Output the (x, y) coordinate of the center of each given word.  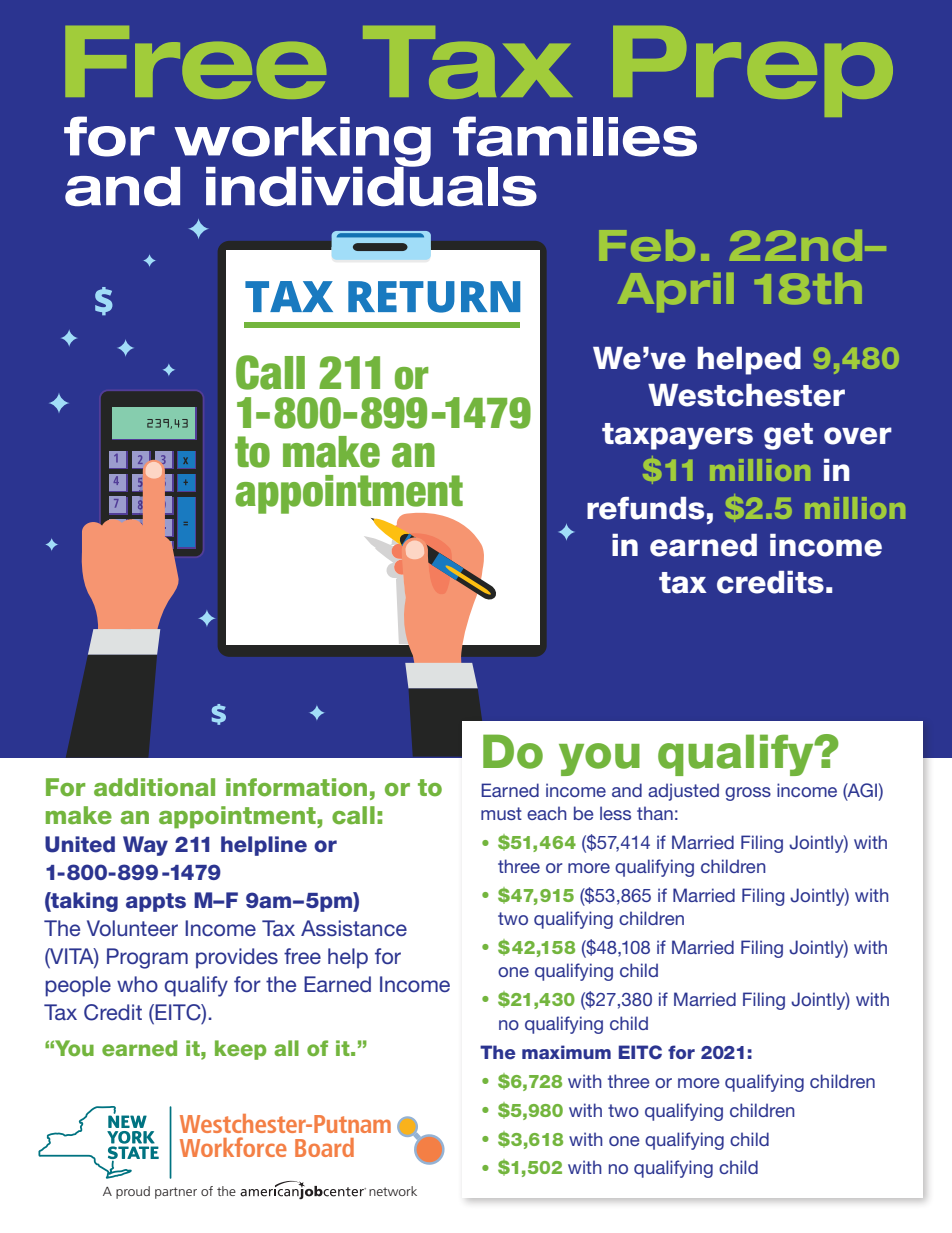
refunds (645, 508)
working (301, 143)
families (575, 136)
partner (176, 1193)
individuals (371, 185)
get (788, 436)
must (501, 813)
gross (748, 794)
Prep (752, 73)
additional (154, 787)
